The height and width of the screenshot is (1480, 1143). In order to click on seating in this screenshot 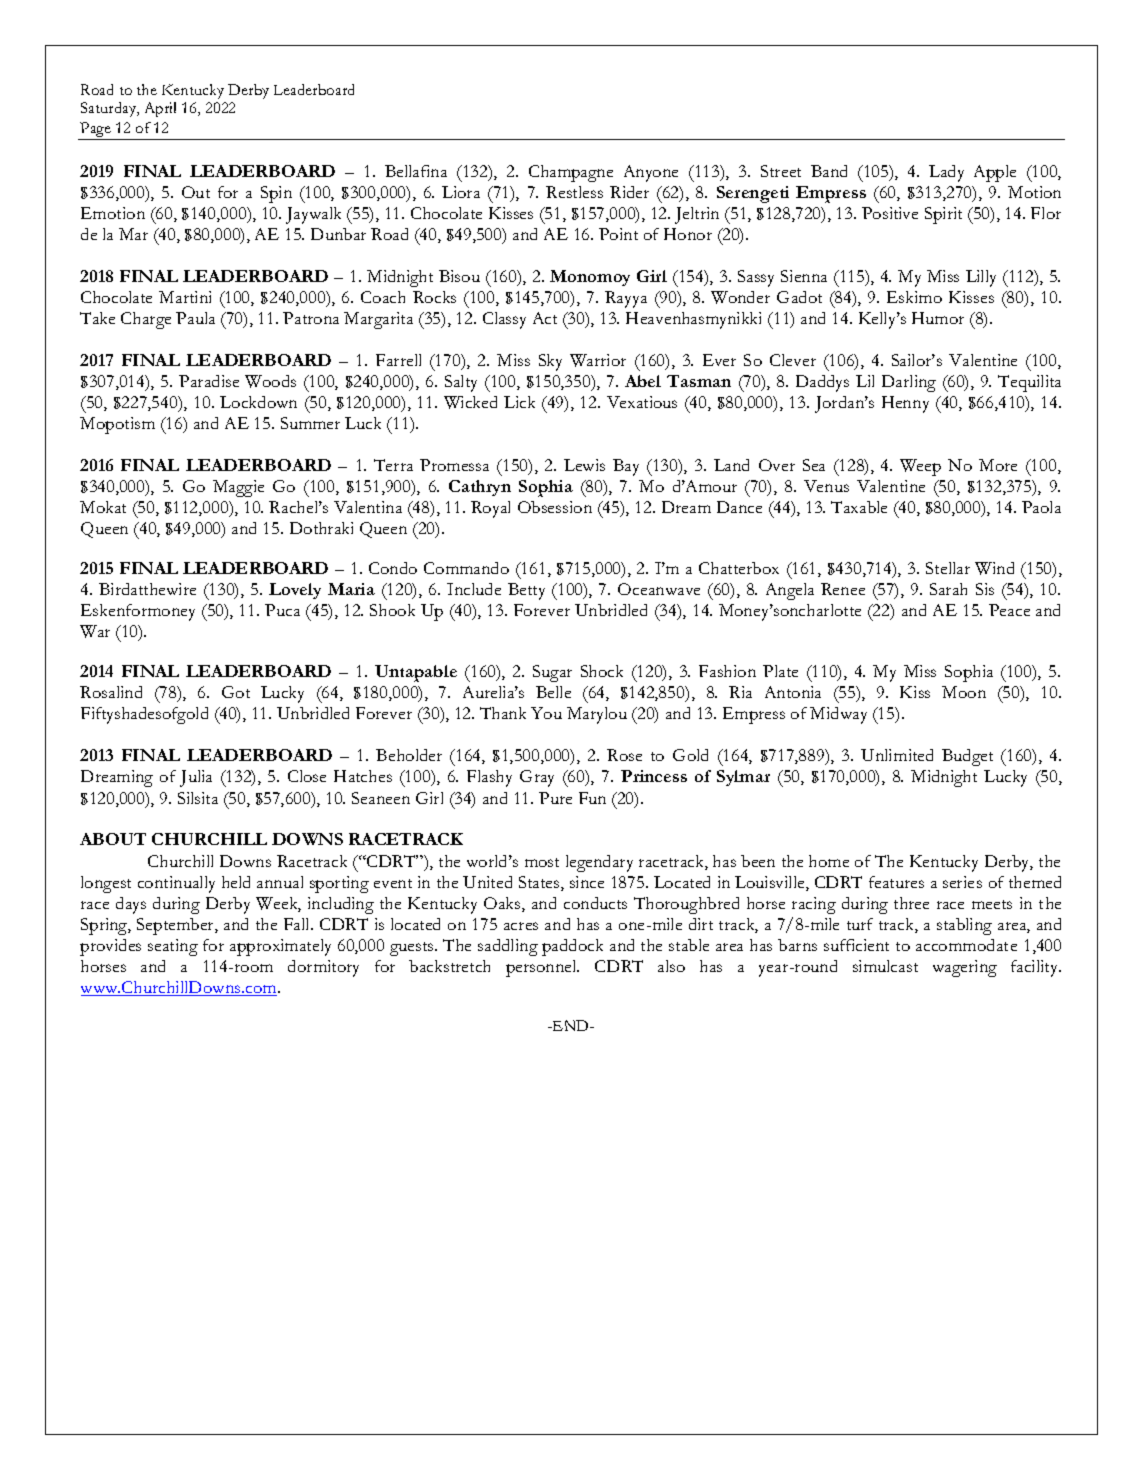, I will do `click(173, 947)`.
